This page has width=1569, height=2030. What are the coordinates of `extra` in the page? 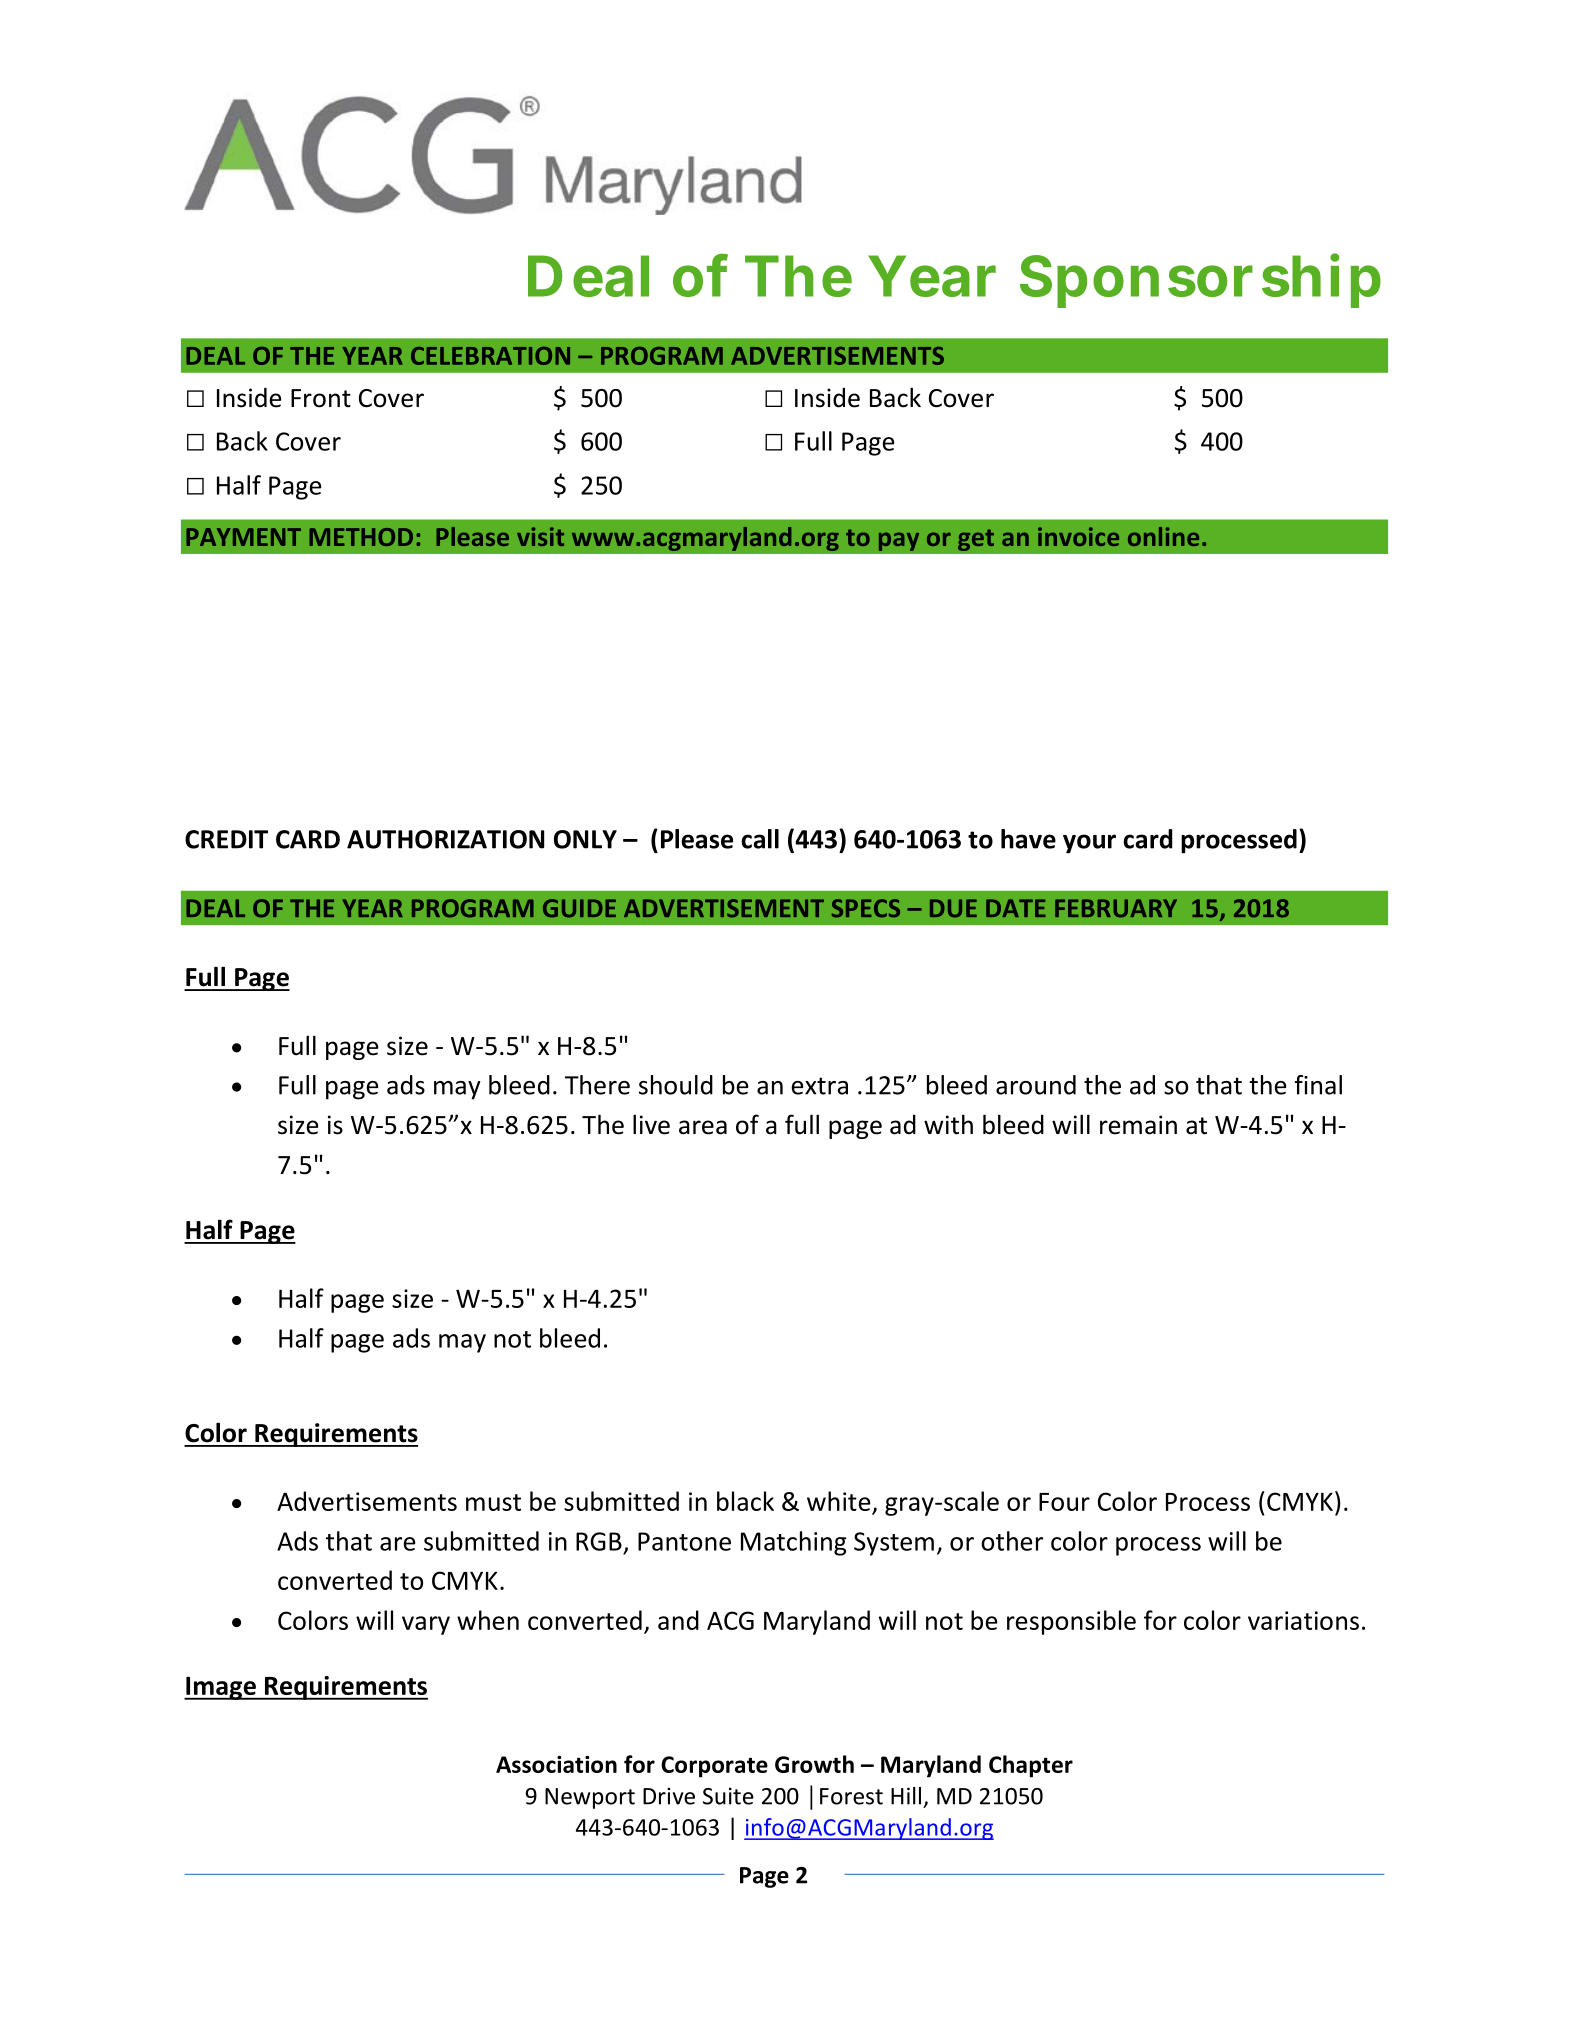 It's located at (819, 1086).
